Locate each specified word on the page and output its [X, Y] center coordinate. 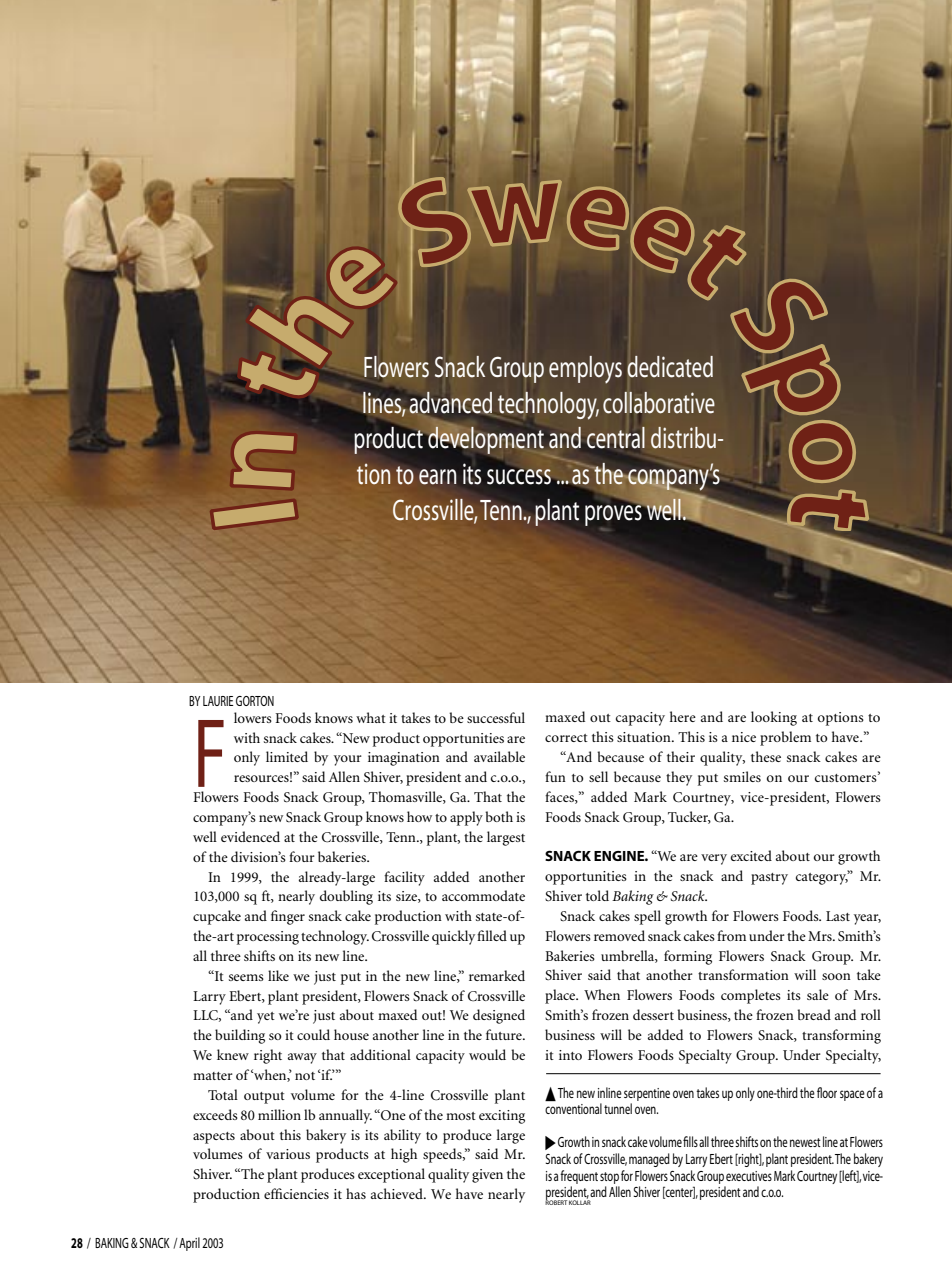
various [288, 1154]
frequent [579, 1177]
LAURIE [218, 701]
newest [805, 1142]
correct [566, 738]
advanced [450, 403]
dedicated [670, 367]
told [597, 895]
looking [774, 718]
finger [288, 917]
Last [838, 916]
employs [585, 370]
